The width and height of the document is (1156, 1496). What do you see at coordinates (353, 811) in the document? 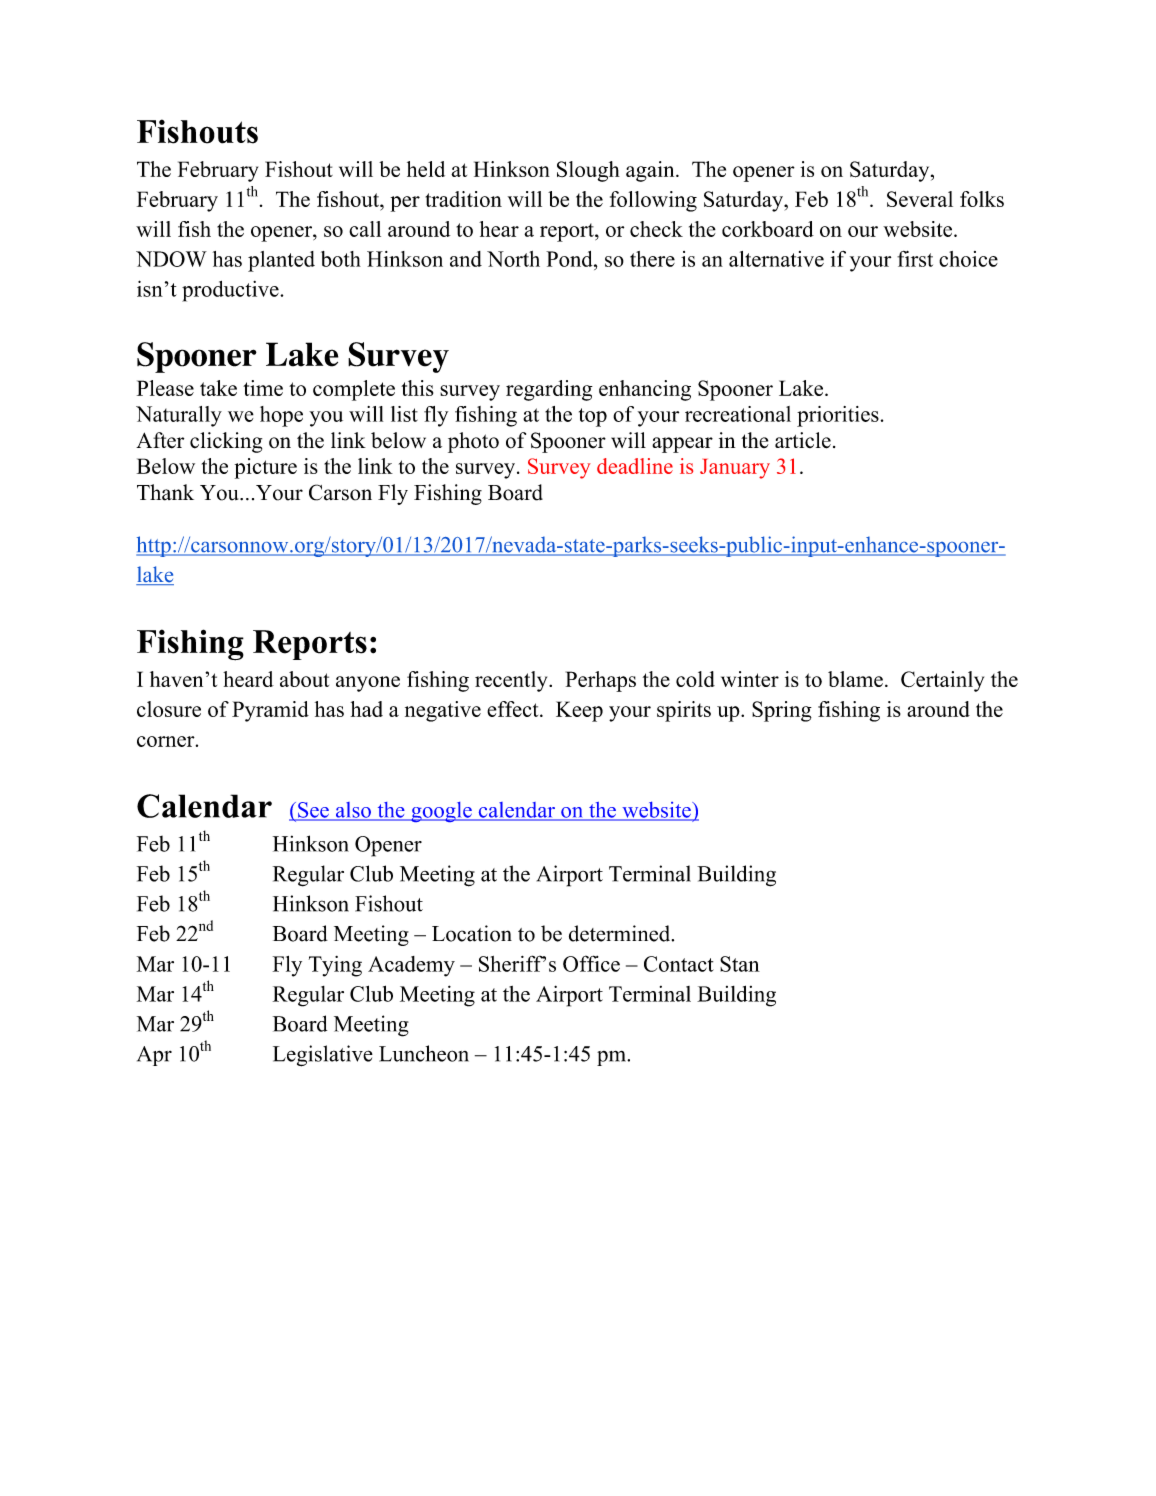
I see `also` at bounding box center [353, 811].
